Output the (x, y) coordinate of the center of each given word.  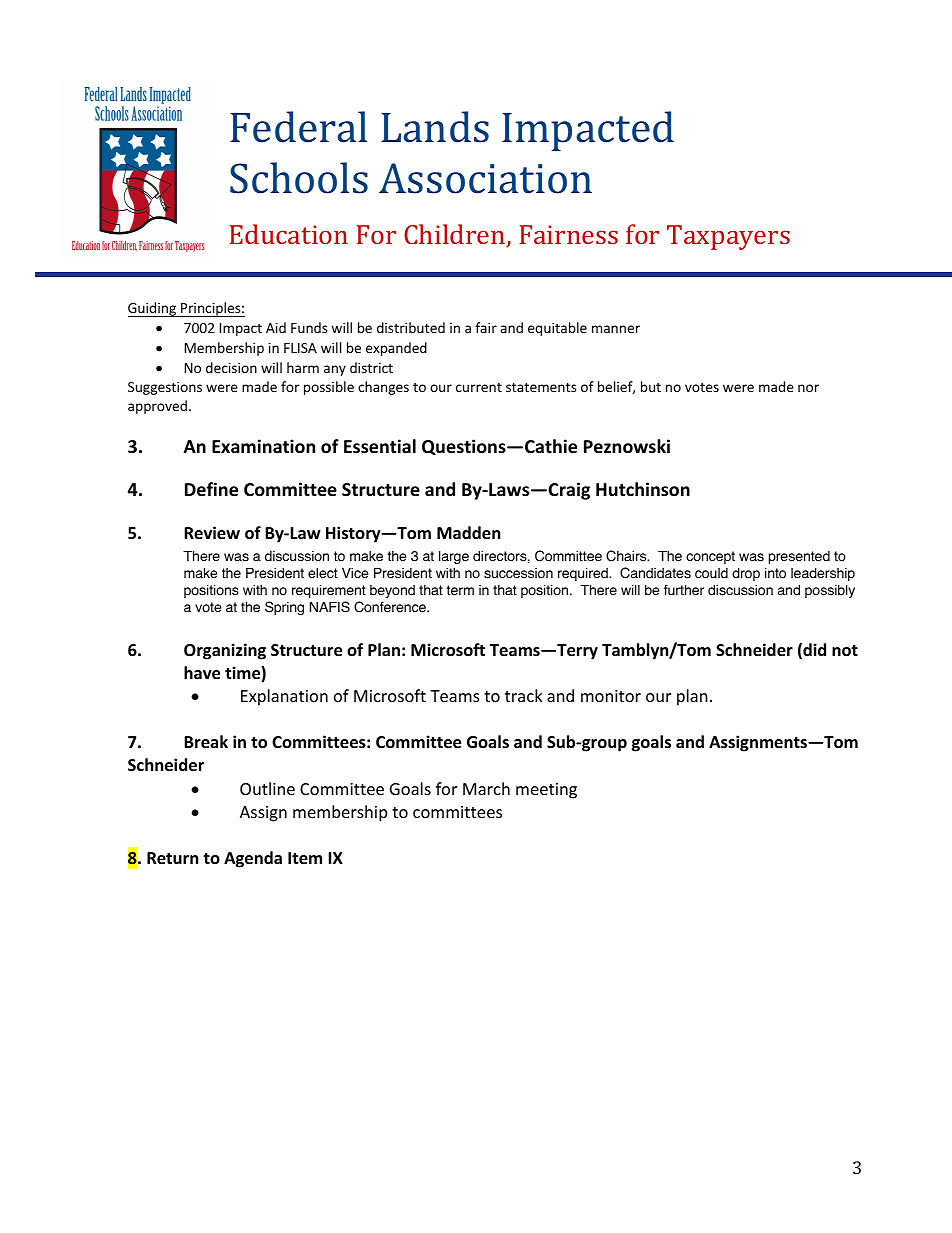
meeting (546, 791)
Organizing (225, 651)
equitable (557, 329)
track (524, 695)
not (845, 651)
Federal (298, 127)
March (486, 788)
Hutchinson (643, 489)
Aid (276, 327)
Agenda (253, 859)
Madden (468, 533)
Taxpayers (728, 237)
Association (485, 178)
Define (211, 489)
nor (808, 388)
